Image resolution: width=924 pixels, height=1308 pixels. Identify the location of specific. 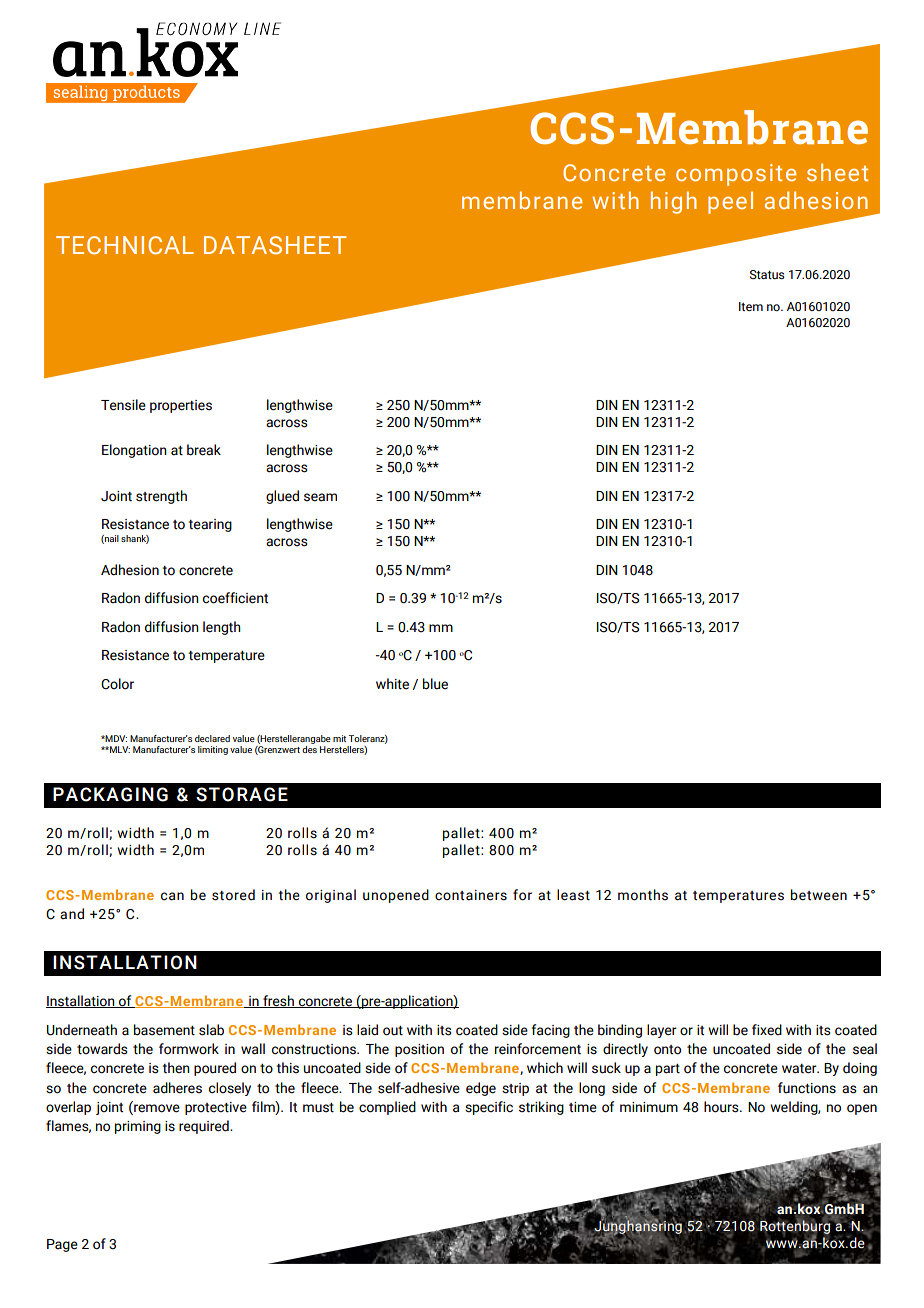
(489, 1108).
